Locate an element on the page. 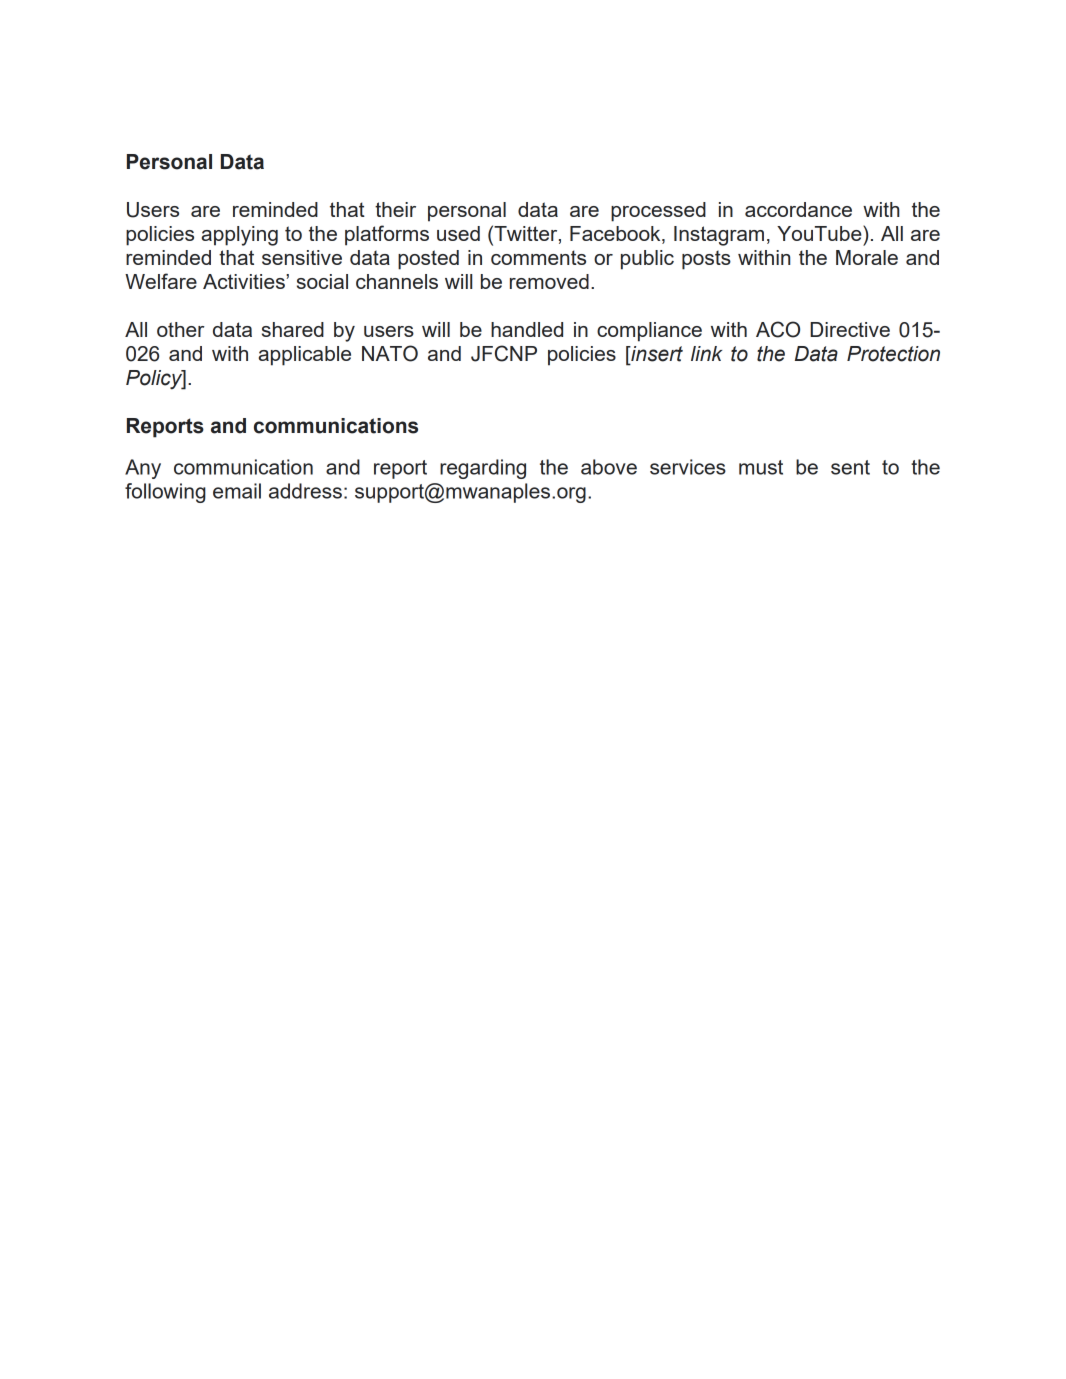 Image resolution: width=1066 pixels, height=1379 pixels. above is located at coordinates (609, 467).
